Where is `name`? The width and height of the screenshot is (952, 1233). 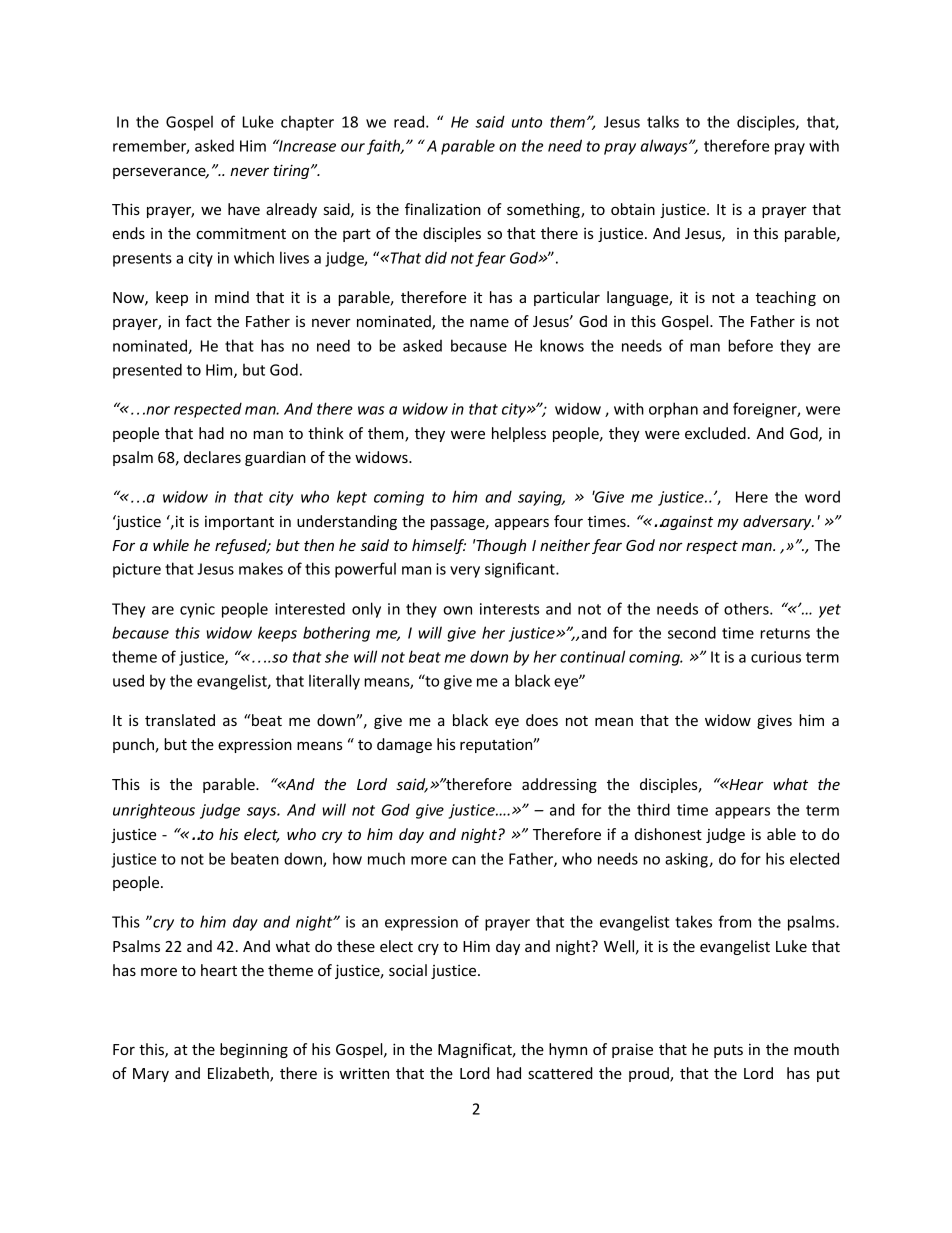
name is located at coordinates (489, 322).
